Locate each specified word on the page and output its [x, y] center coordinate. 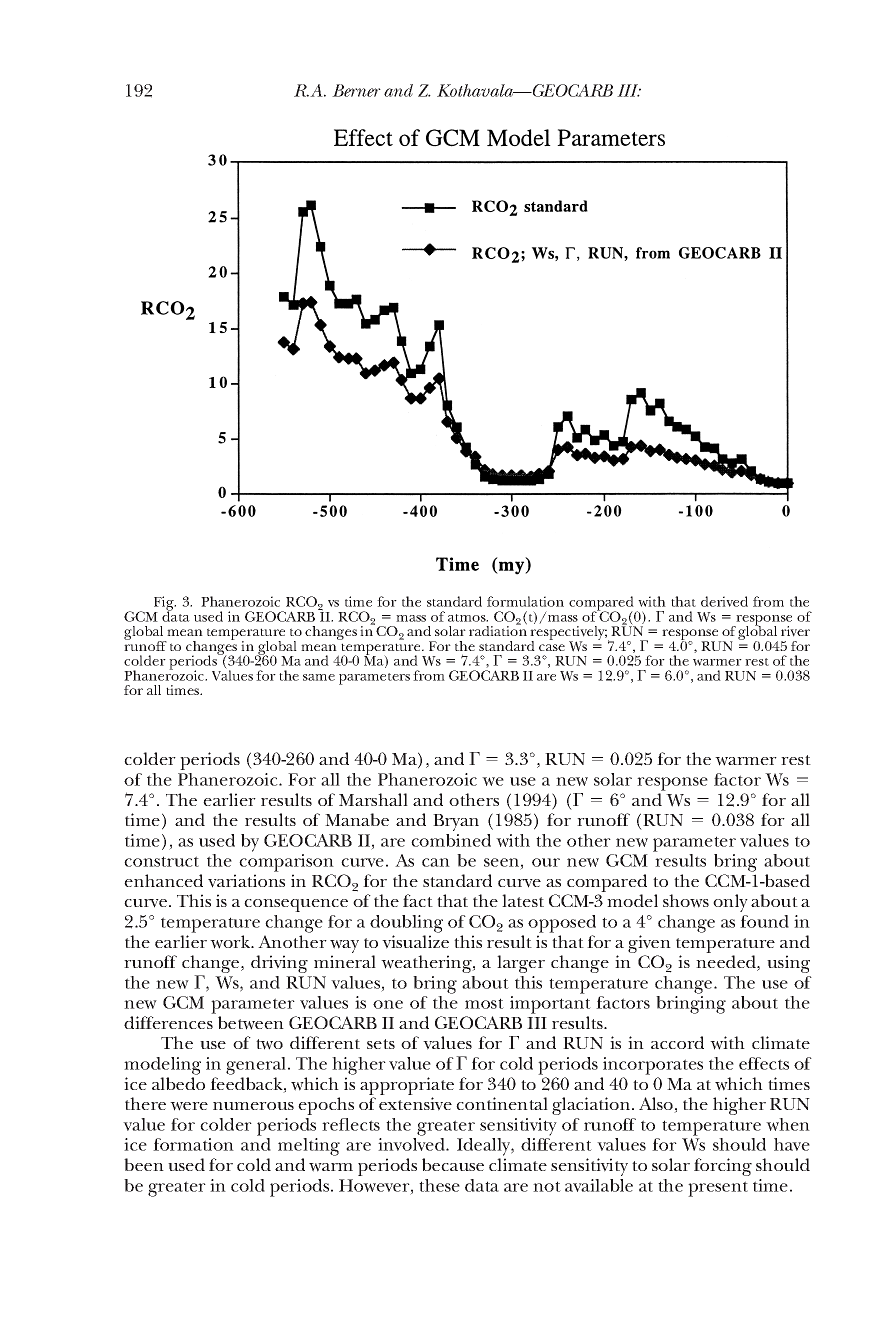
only [730, 903]
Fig [165, 604]
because [453, 1164]
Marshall [373, 799]
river [795, 631]
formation [193, 1144]
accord [677, 1042]
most [484, 1003]
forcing [723, 1167]
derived [724, 601]
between [251, 1023]
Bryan [456, 822]
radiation [498, 630]
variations [246, 881]
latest [523, 900]
